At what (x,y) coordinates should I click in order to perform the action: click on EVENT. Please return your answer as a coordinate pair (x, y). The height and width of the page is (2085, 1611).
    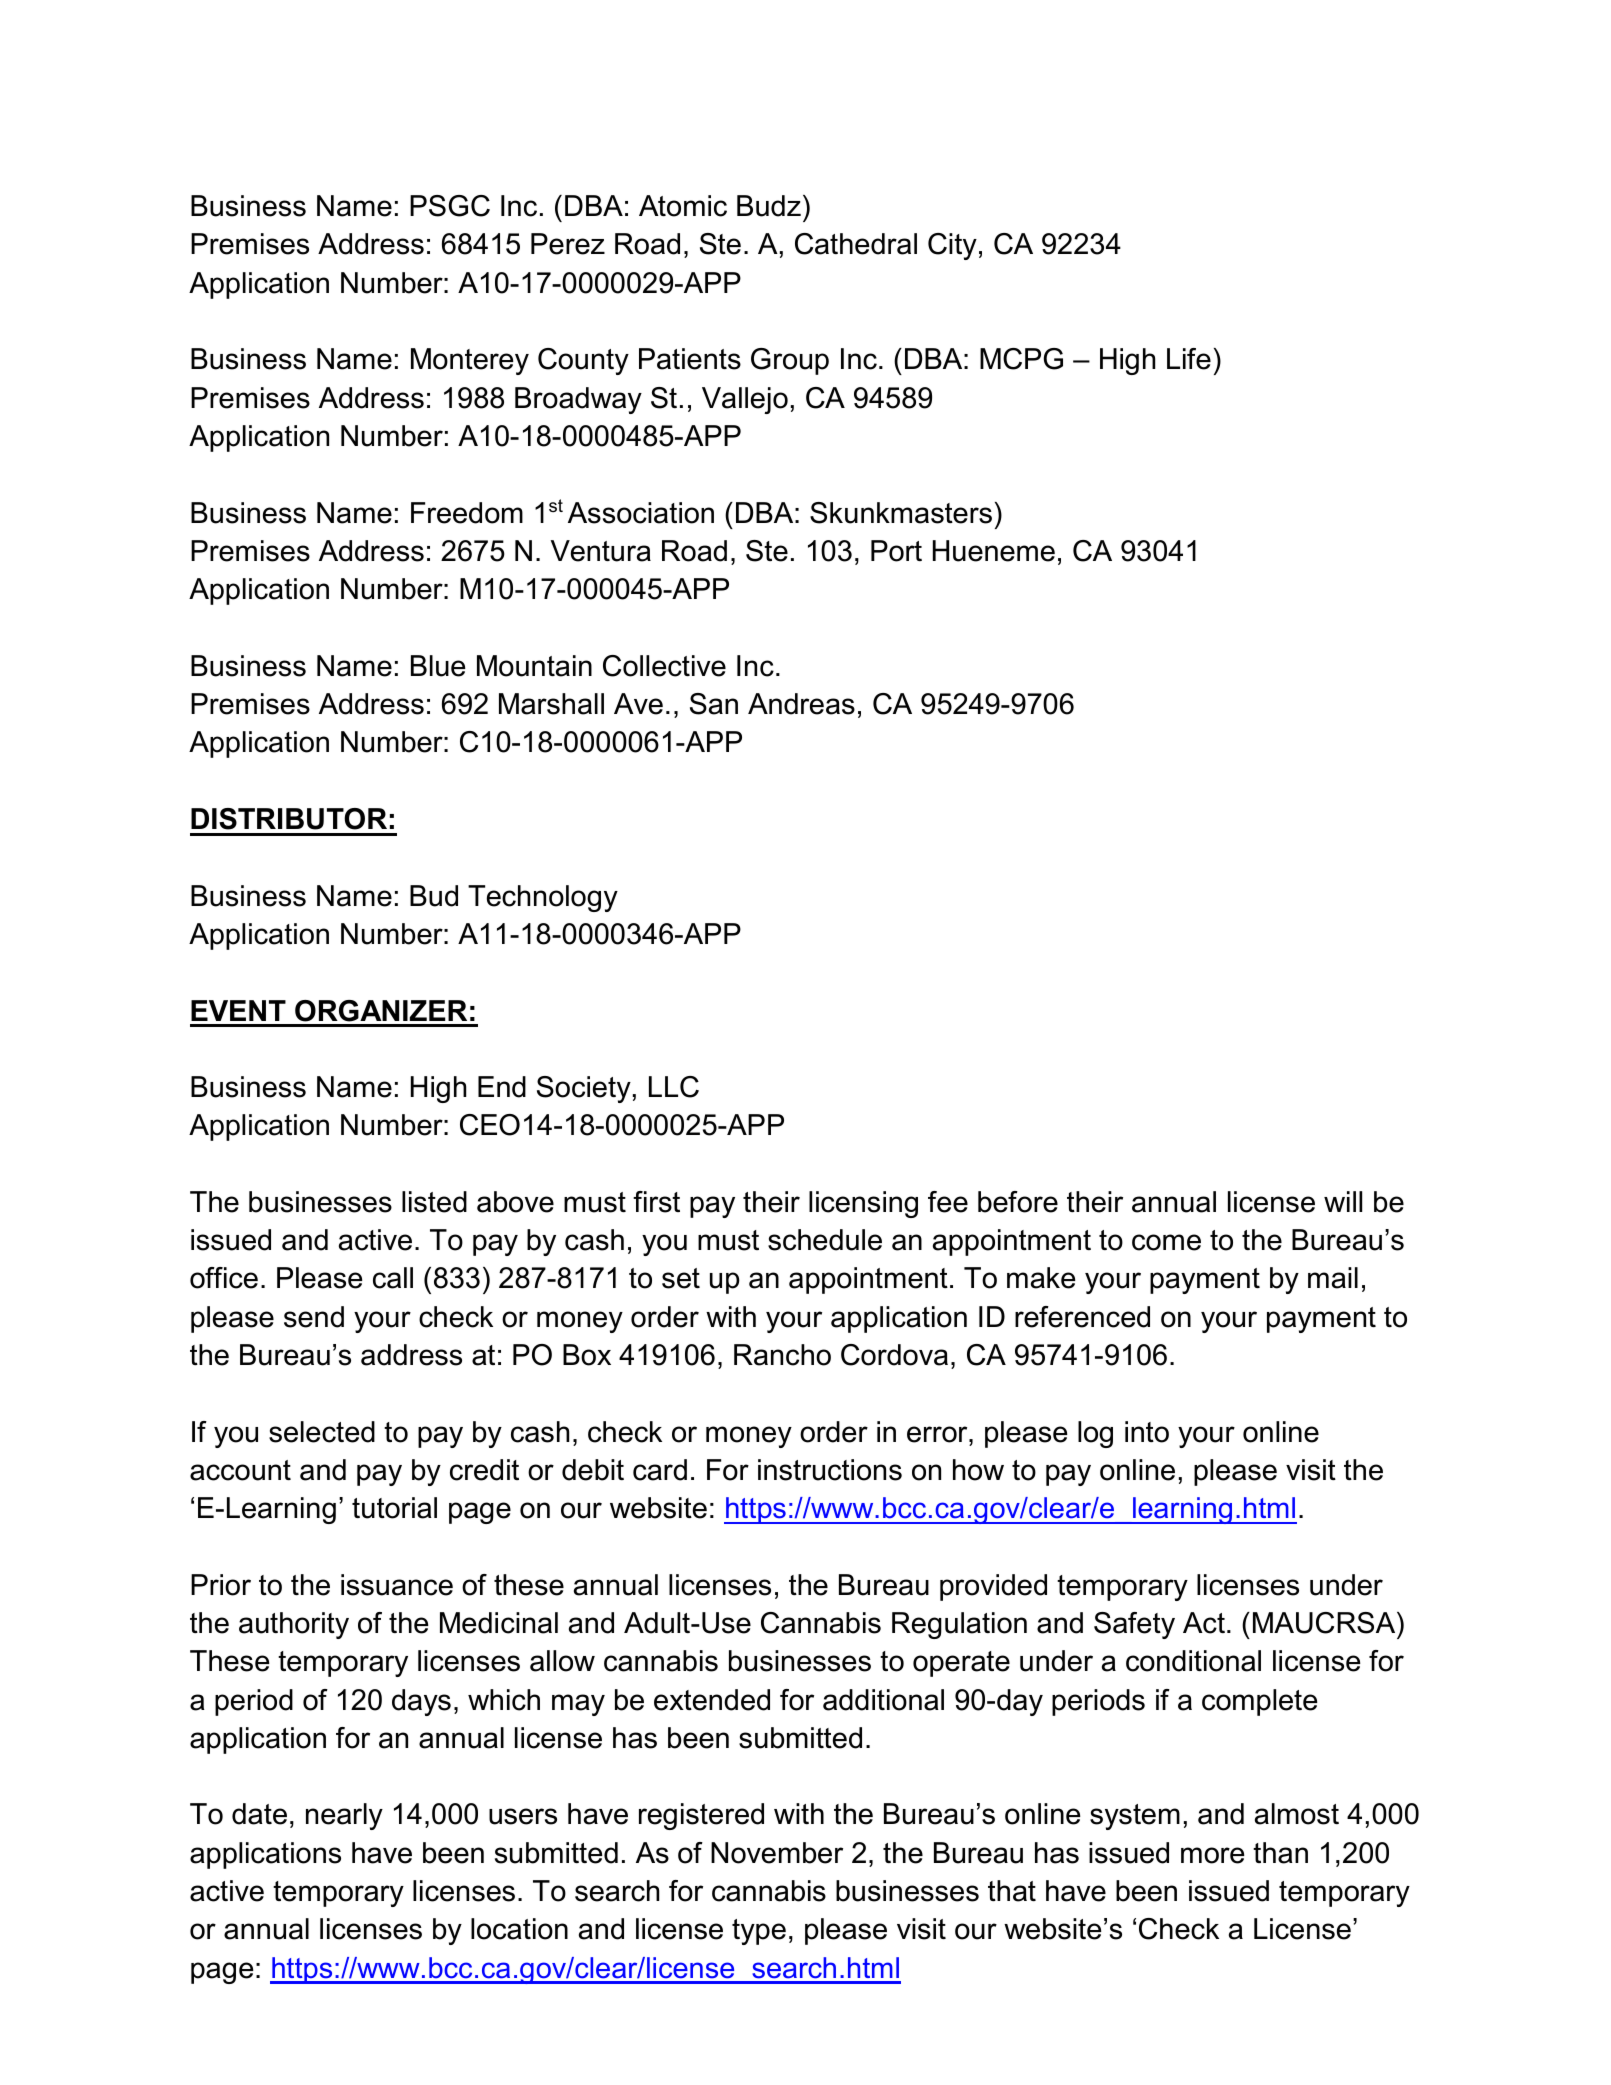
    Looking at the image, I should click on (238, 1010).
